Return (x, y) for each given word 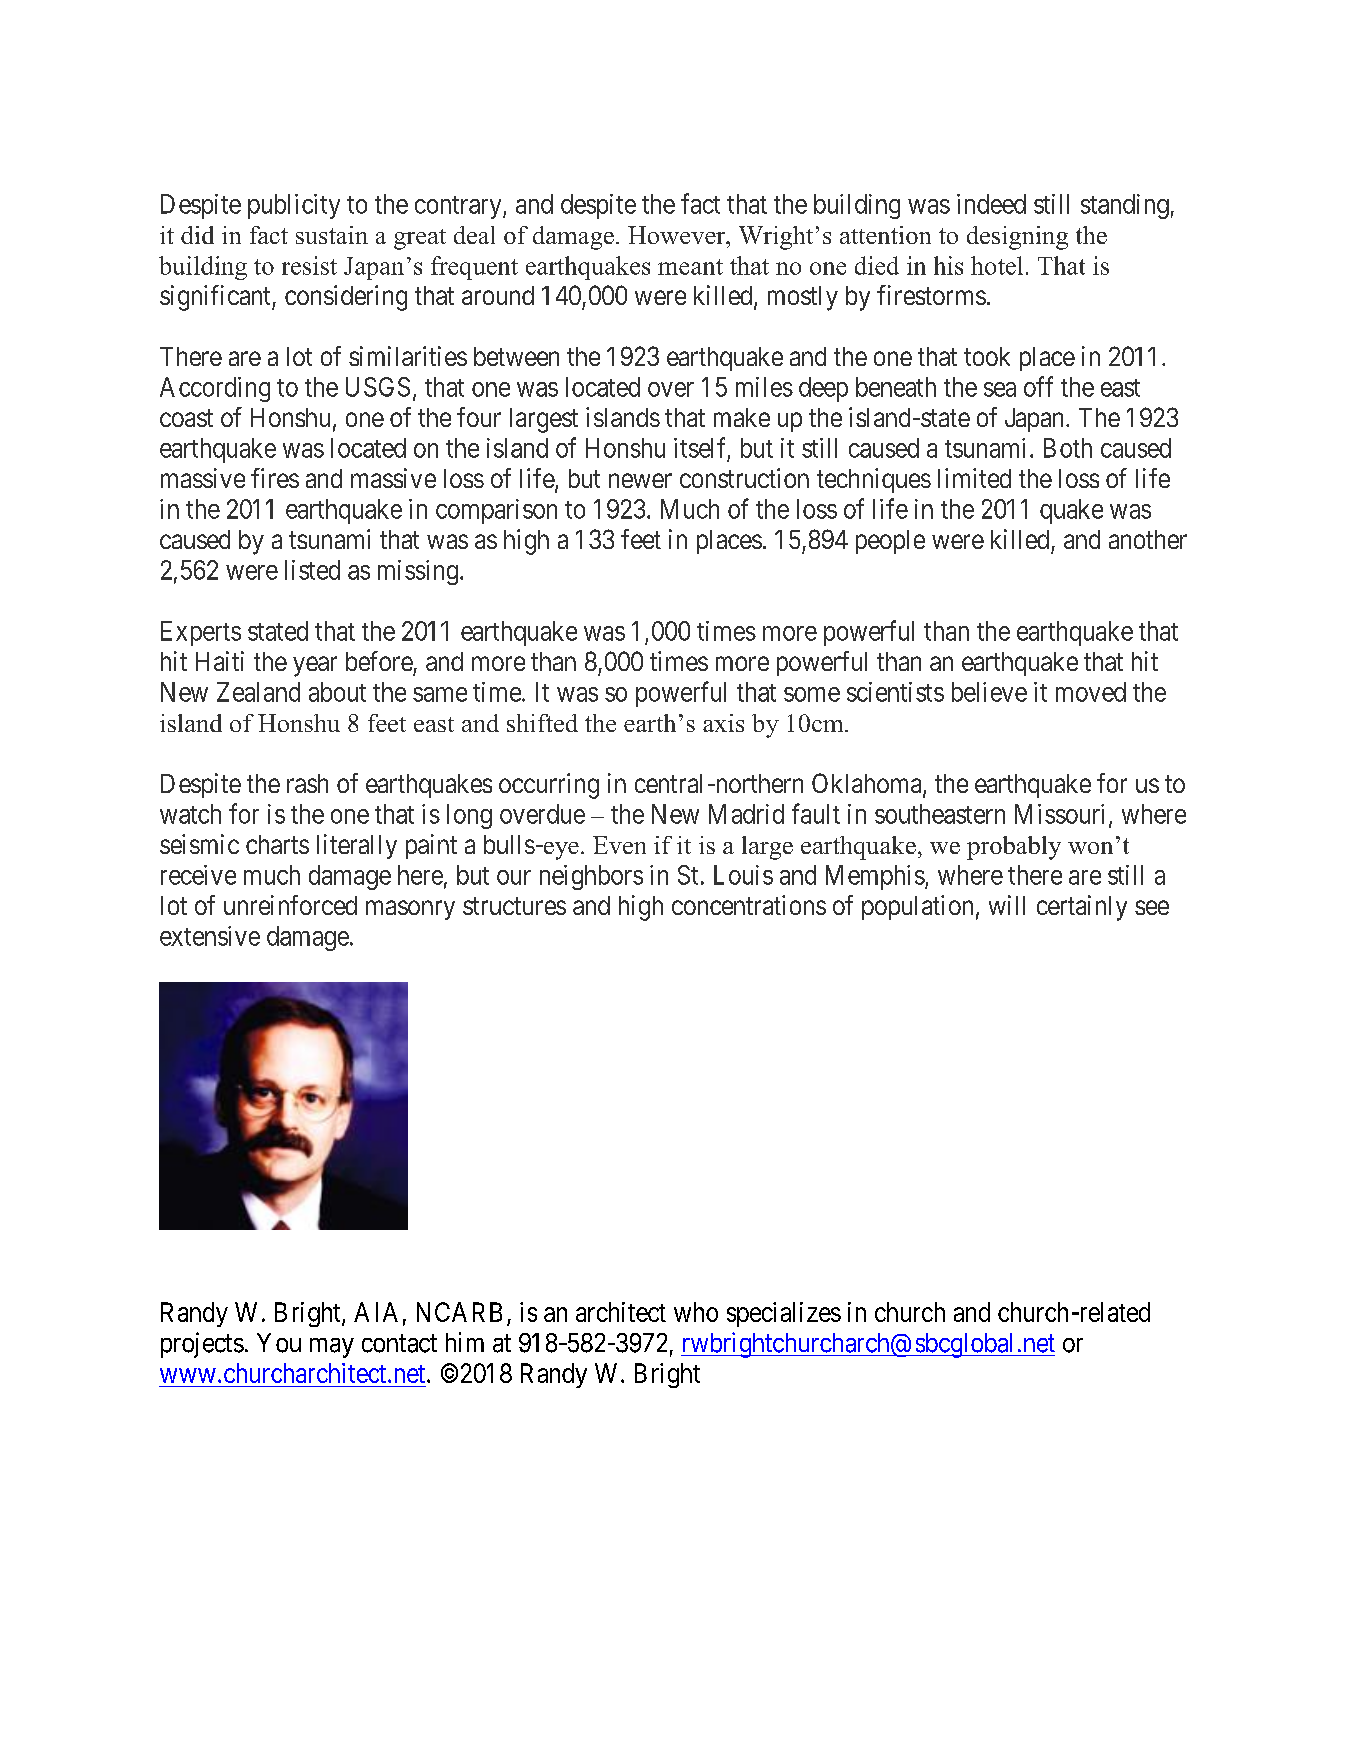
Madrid (746, 814)
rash (307, 783)
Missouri (1059, 814)
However (678, 235)
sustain (332, 235)
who (696, 1312)
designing (1017, 238)
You (279, 1343)
